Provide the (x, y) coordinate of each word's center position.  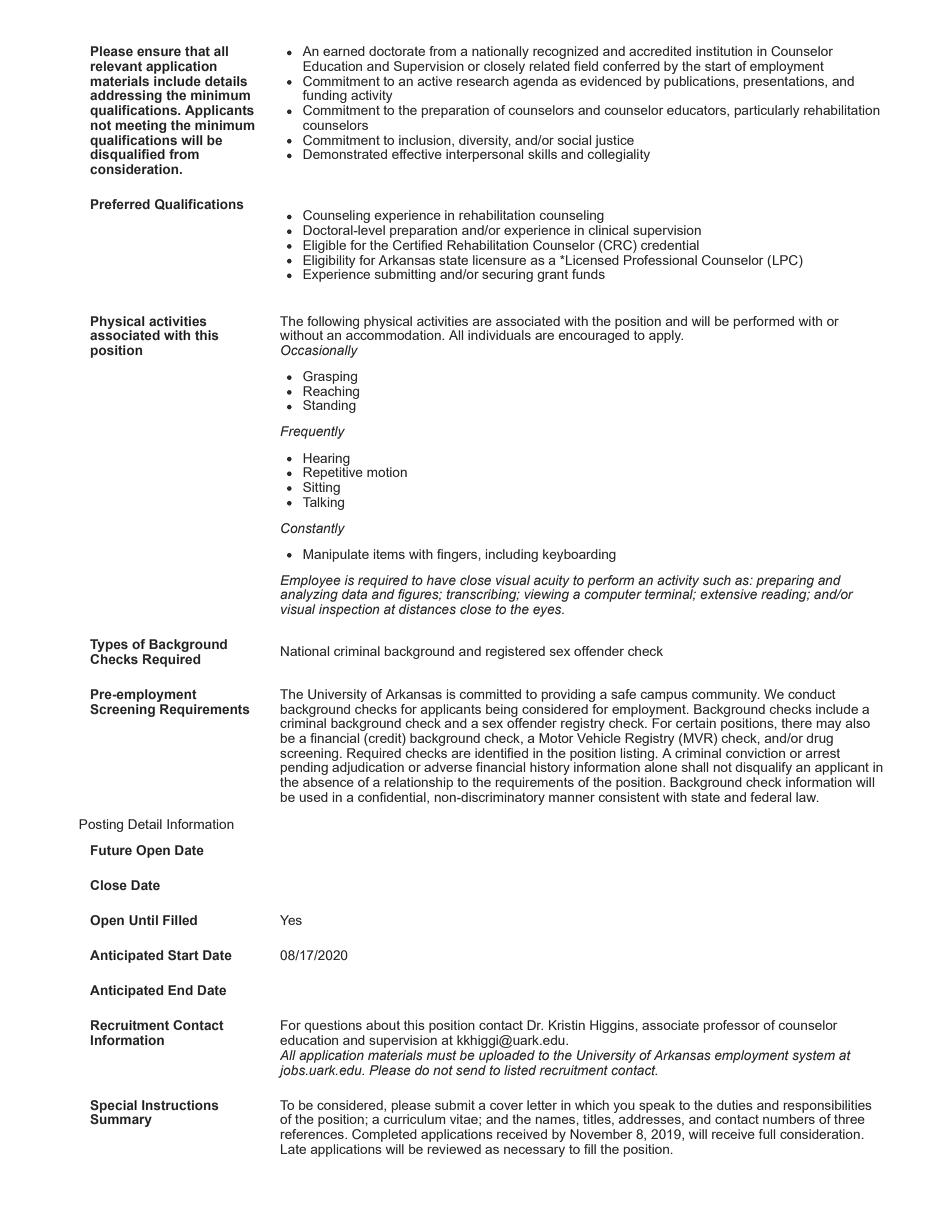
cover (506, 1106)
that (197, 51)
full (767, 1134)
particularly (767, 111)
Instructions (180, 1105)
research (483, 81)
